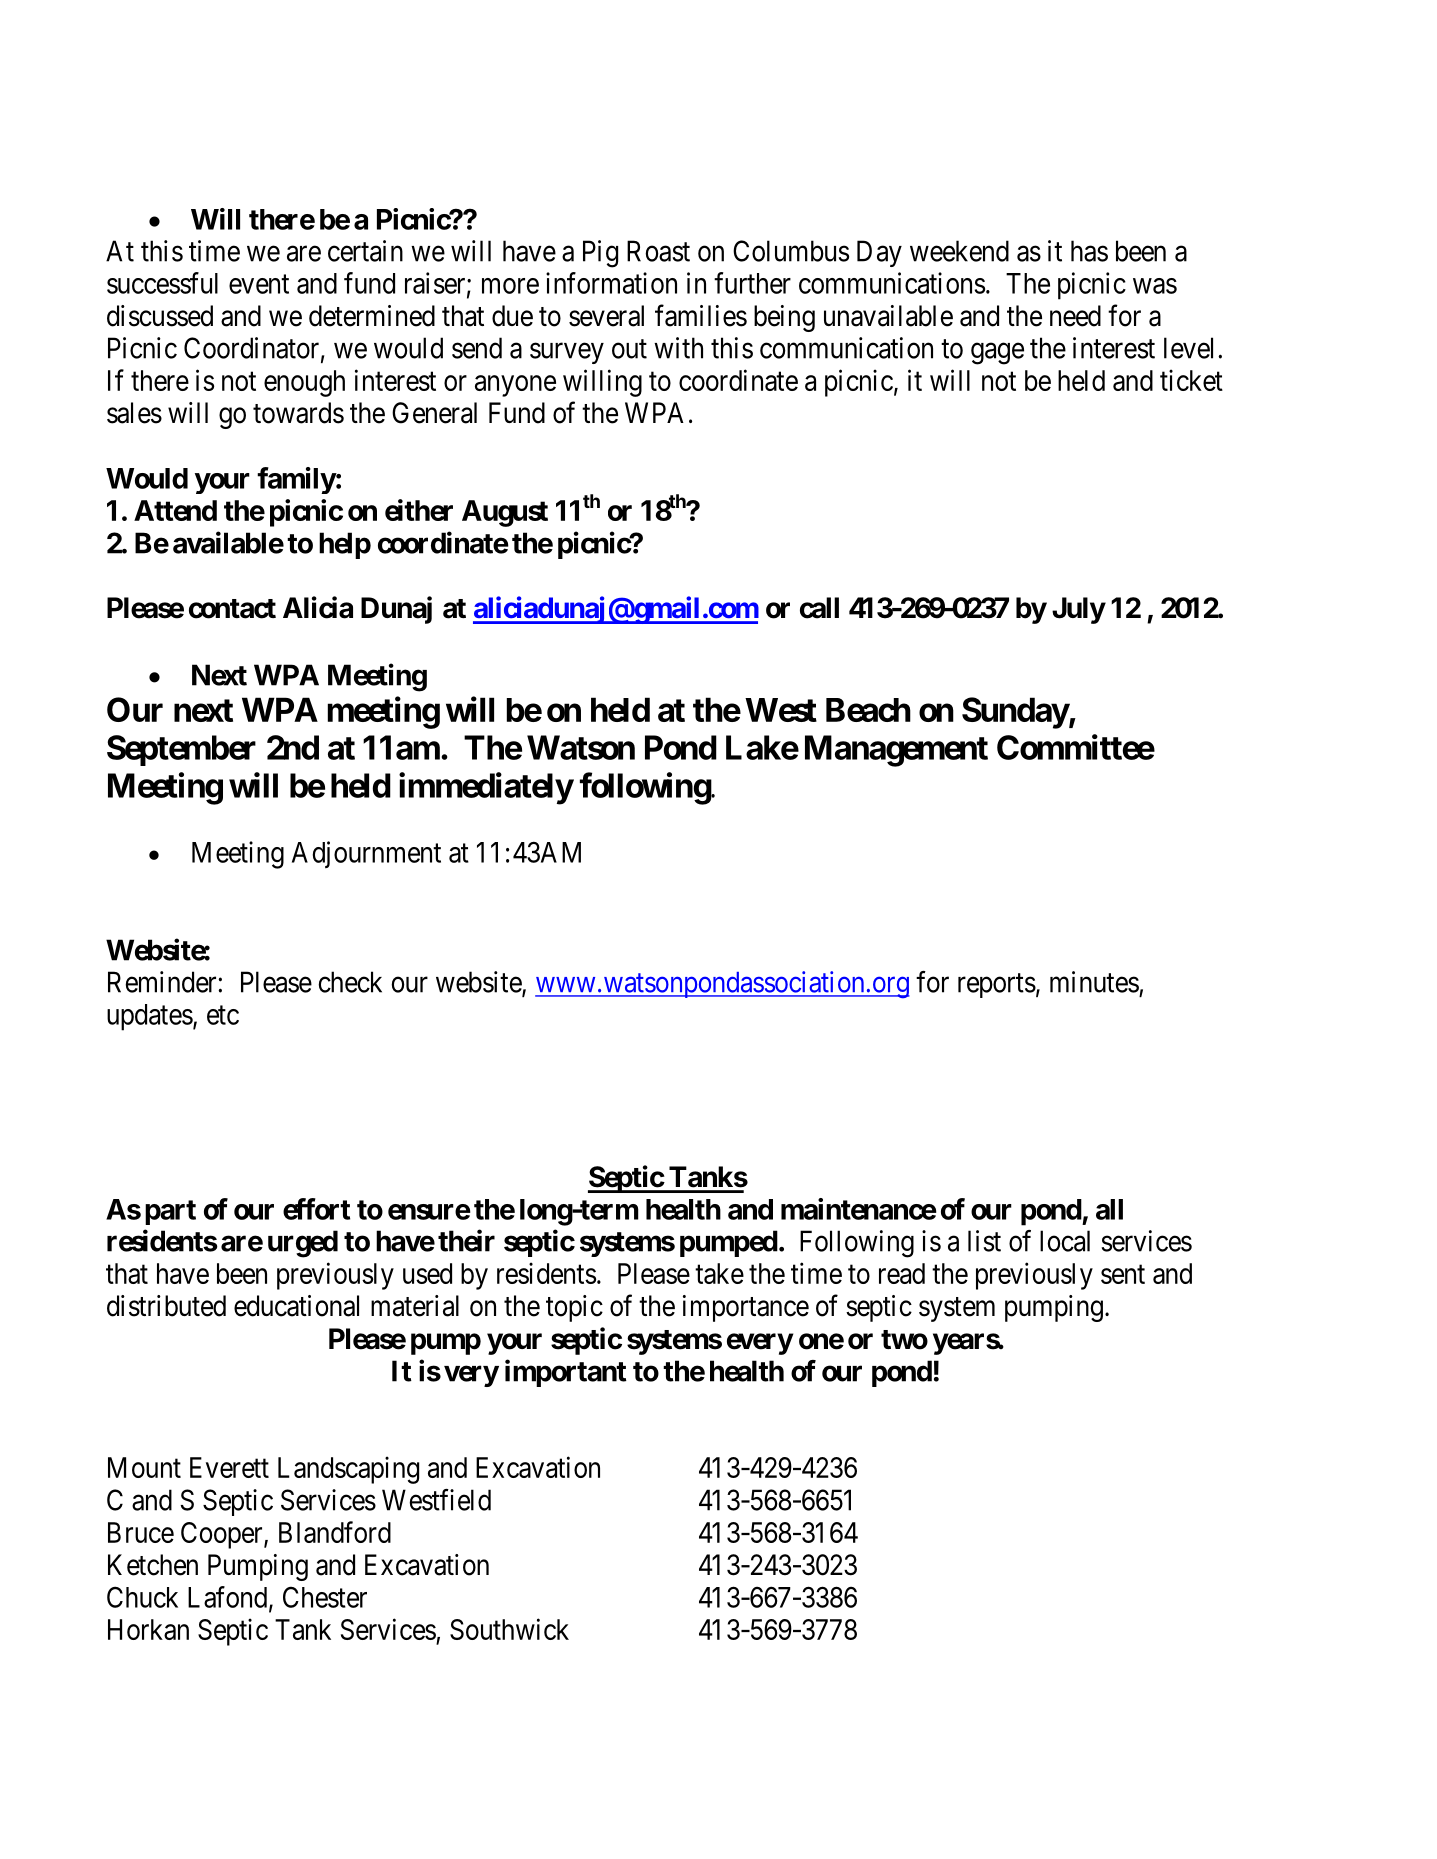 Image resolution: width=1437 pixels, height=1859 pixels. I want to click on Beach, so click(868, 710).
